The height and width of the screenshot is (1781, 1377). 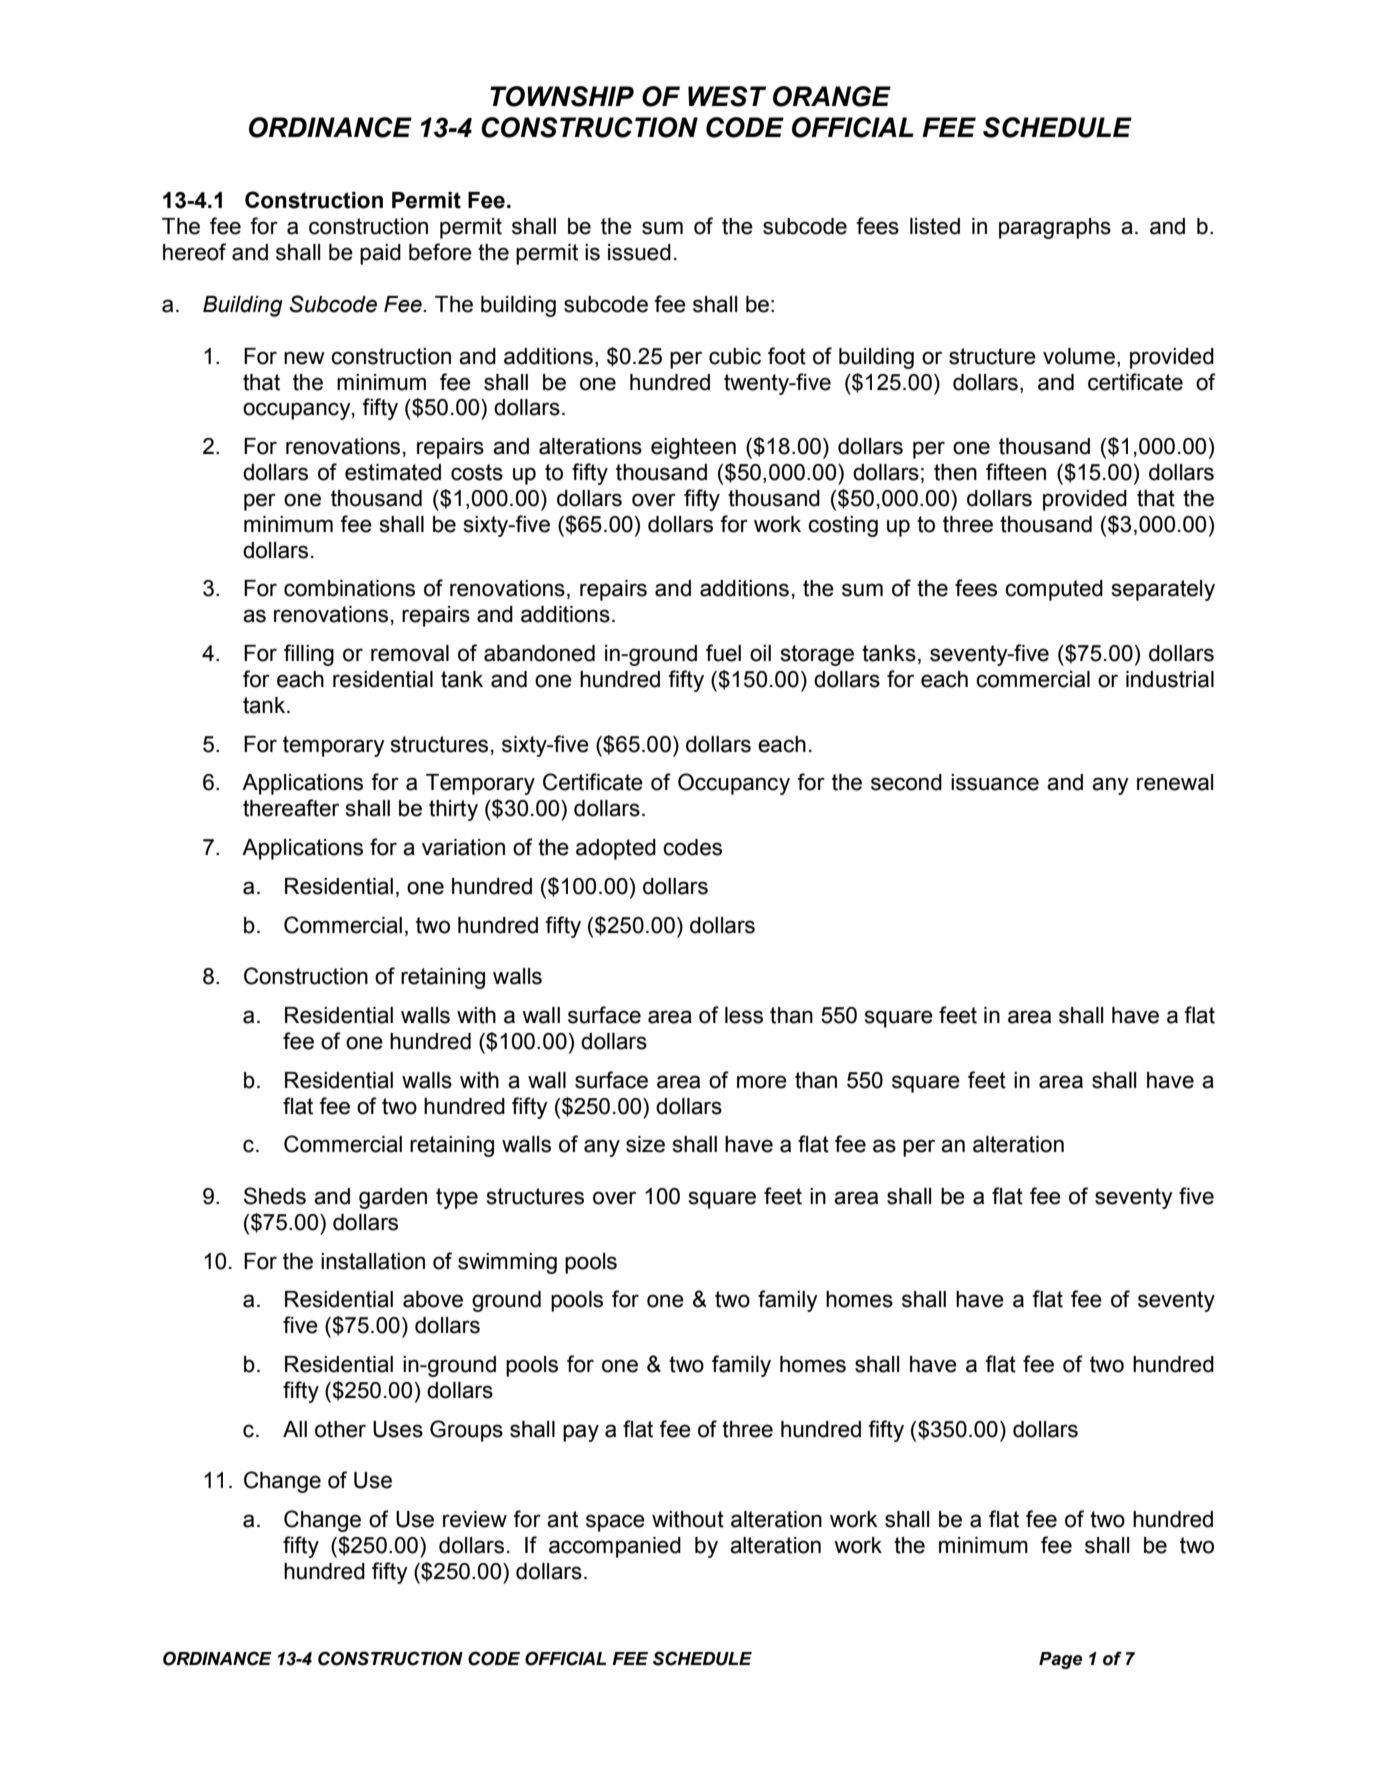 I want to click on paragraphs, so click(x=1055, y=228).
